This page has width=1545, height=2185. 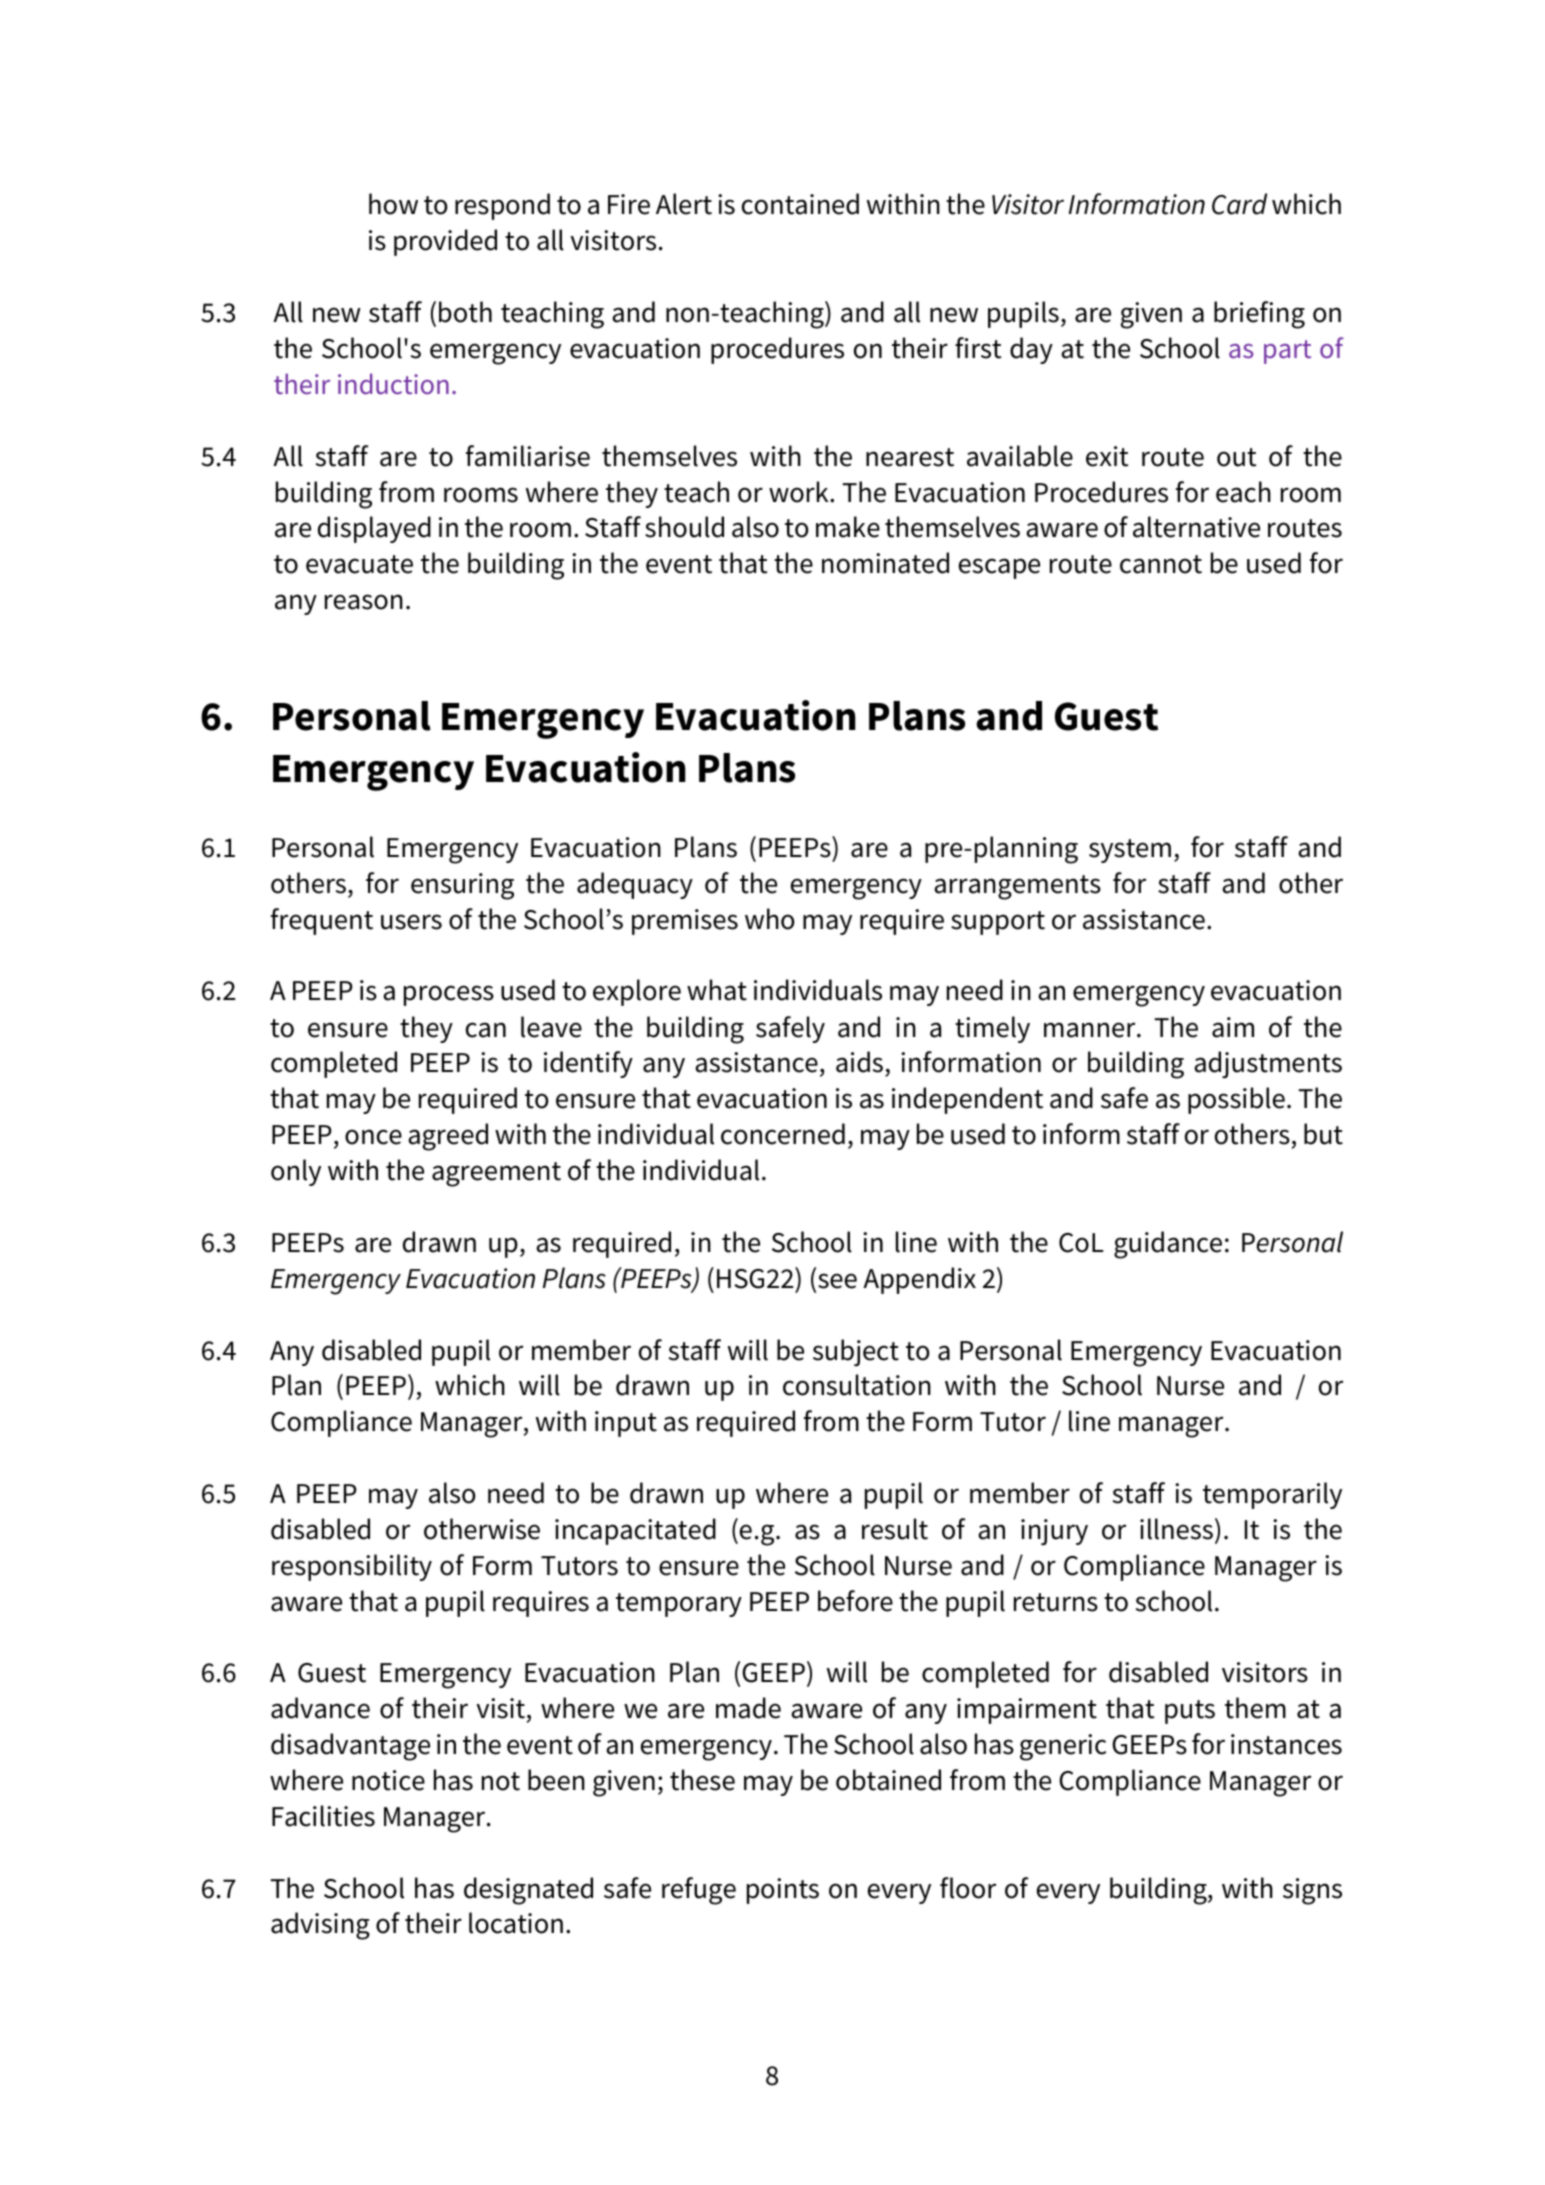 What do you see at coordinates (1176, 1529) in the page?
I see `illness` at bounding box center [1176, 1529].
